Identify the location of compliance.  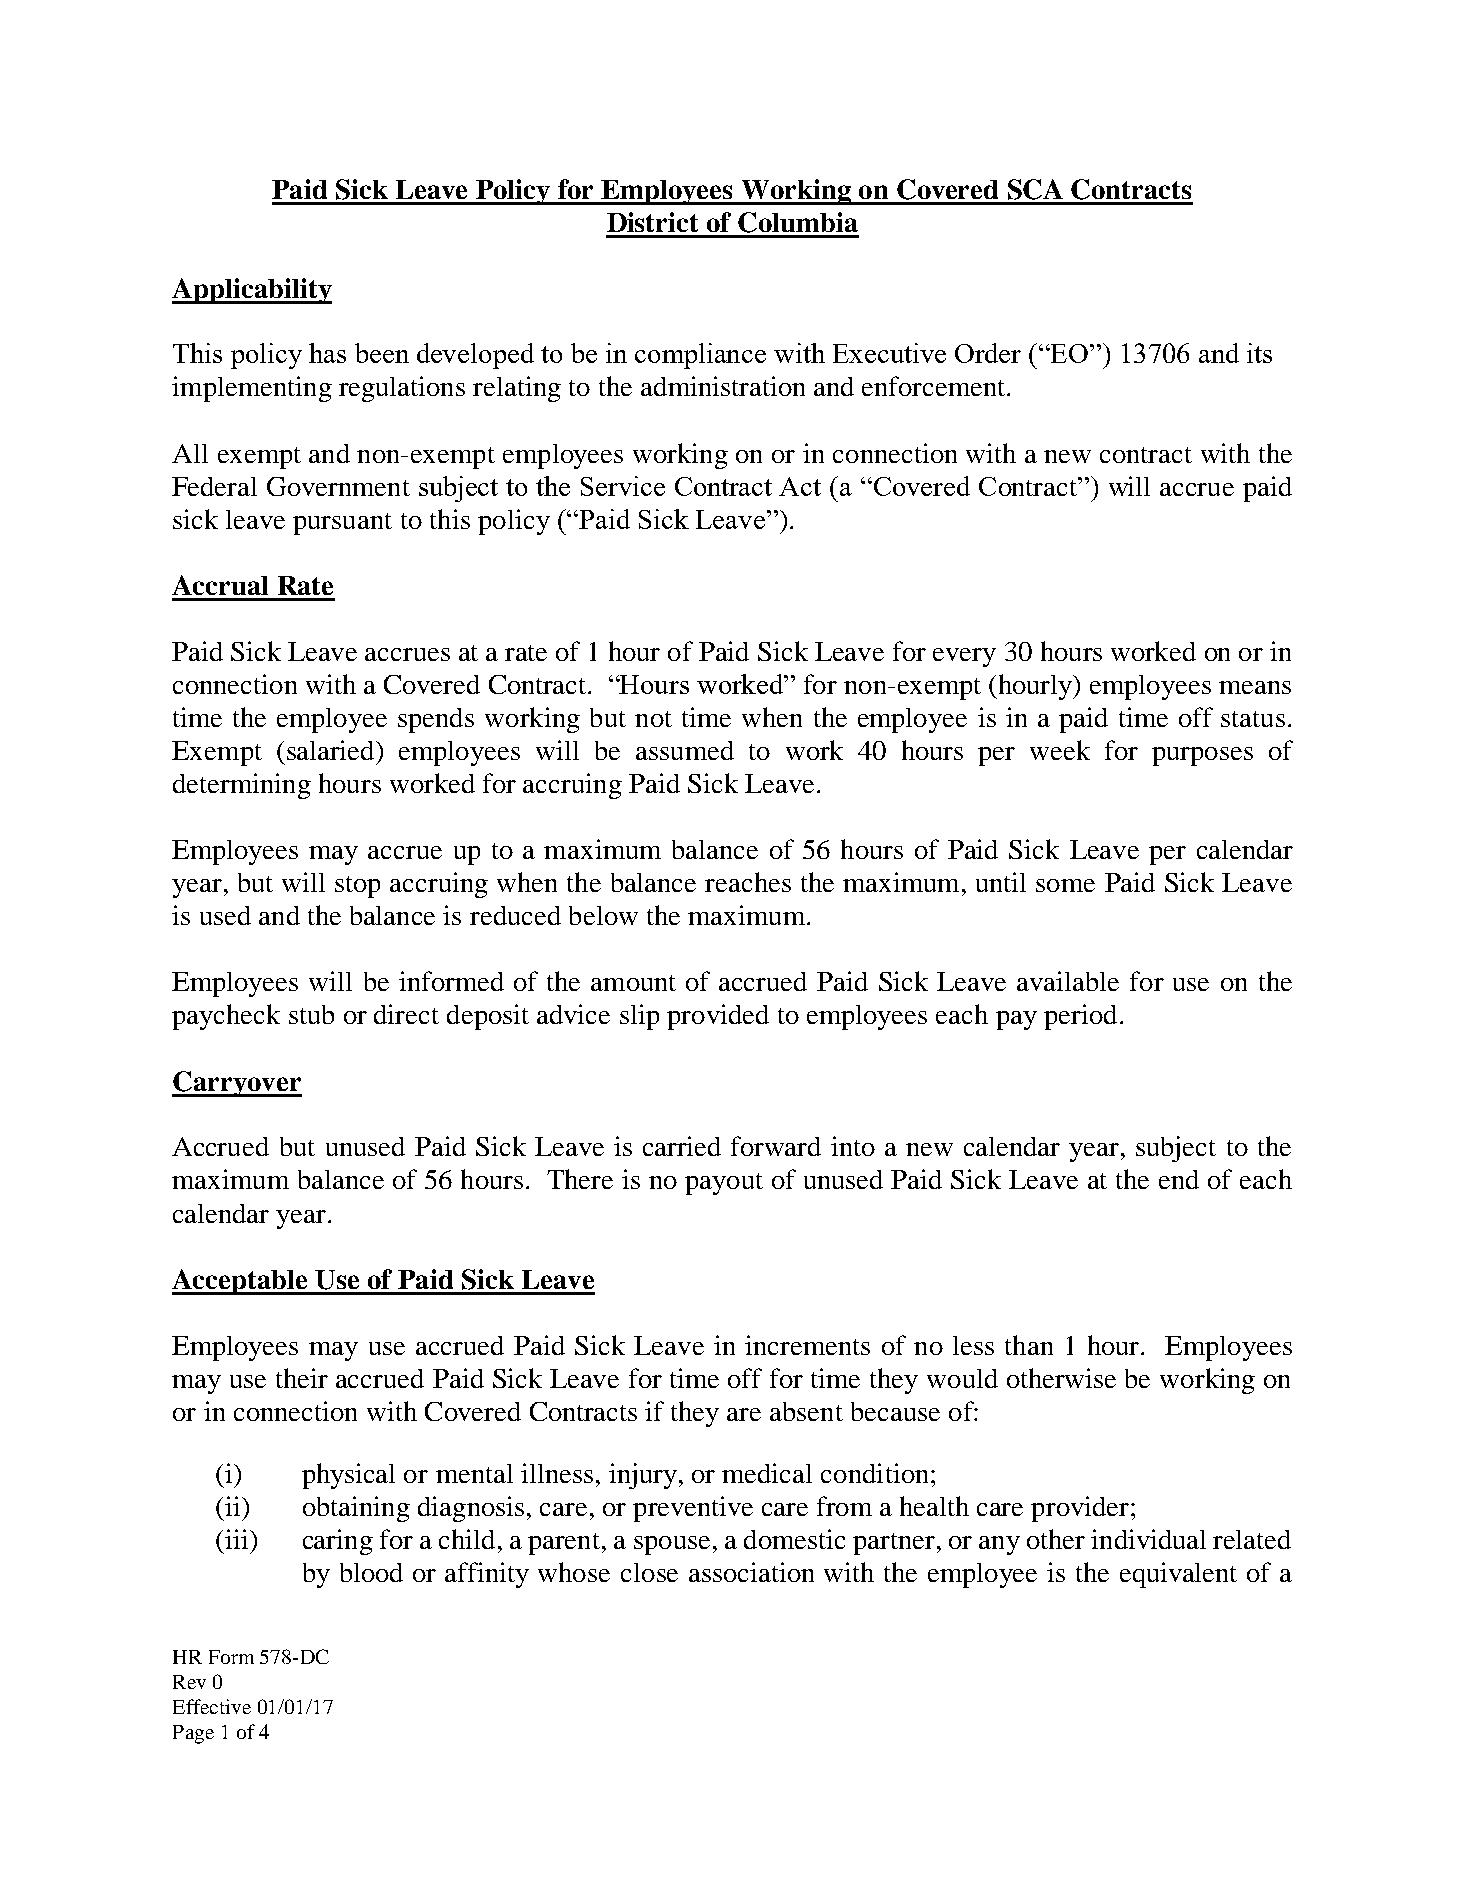
(700, 356).
